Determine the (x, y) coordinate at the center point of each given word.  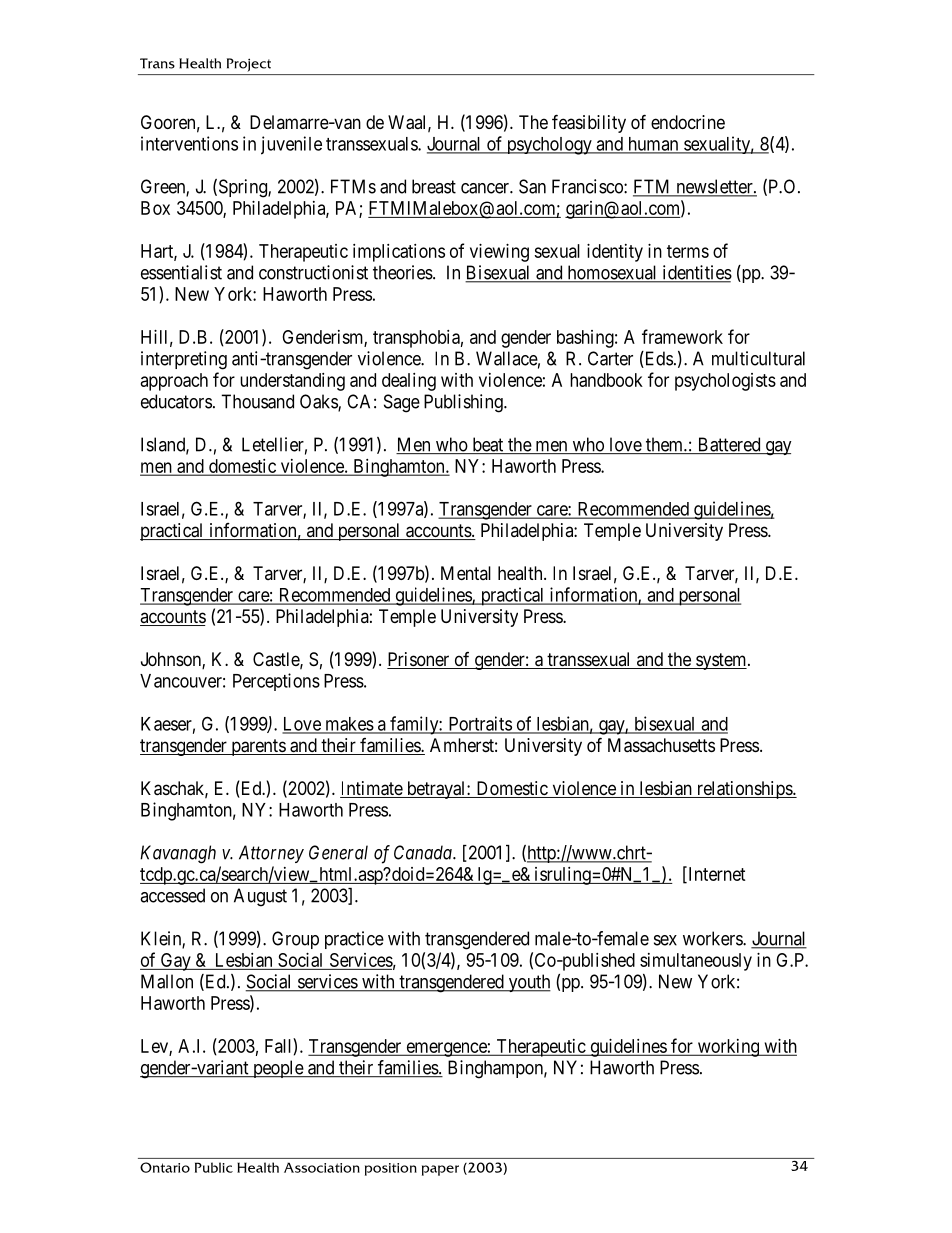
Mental (466, 573)
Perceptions (276, 682)
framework (682, 336)
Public (214, 1167)
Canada (424, 852)
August (260, 897)
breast (434, 186)
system (721, 661)
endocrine (688, 122)
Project (249, 64)
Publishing (464, 403)
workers (713, 938)
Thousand (257, 401)
